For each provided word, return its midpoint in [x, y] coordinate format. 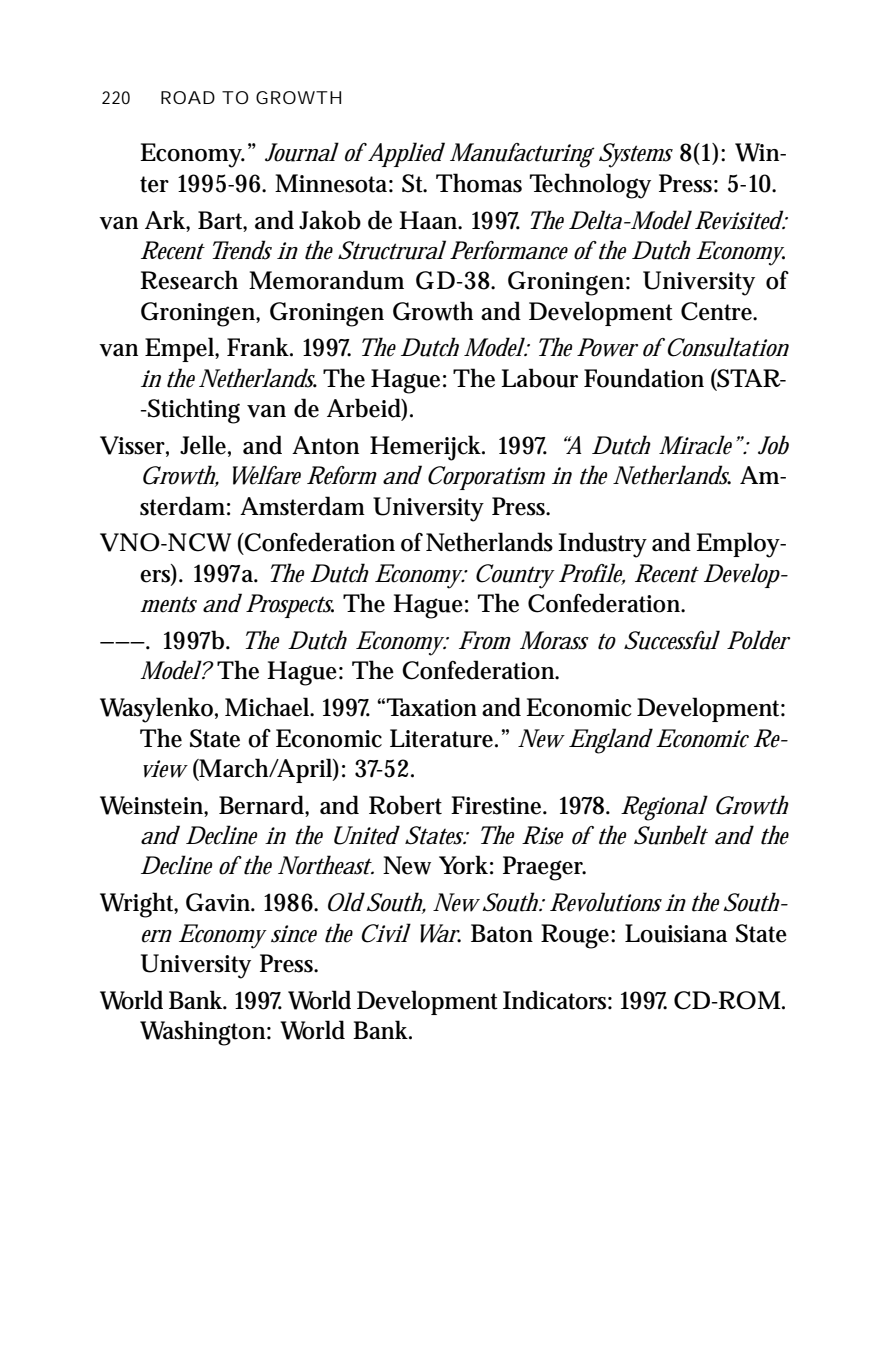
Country [515, 576]
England [611, 741]
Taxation [432, 707]
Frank [260, 347]
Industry [602, 545]
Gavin [220, 902]
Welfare [267, 475]
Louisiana [676, 933]
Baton [502, 933]
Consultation [726, 347]
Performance [509, 250]
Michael [268, 707]
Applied [405, 154]
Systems [636, 155]
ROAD [188, 97]
